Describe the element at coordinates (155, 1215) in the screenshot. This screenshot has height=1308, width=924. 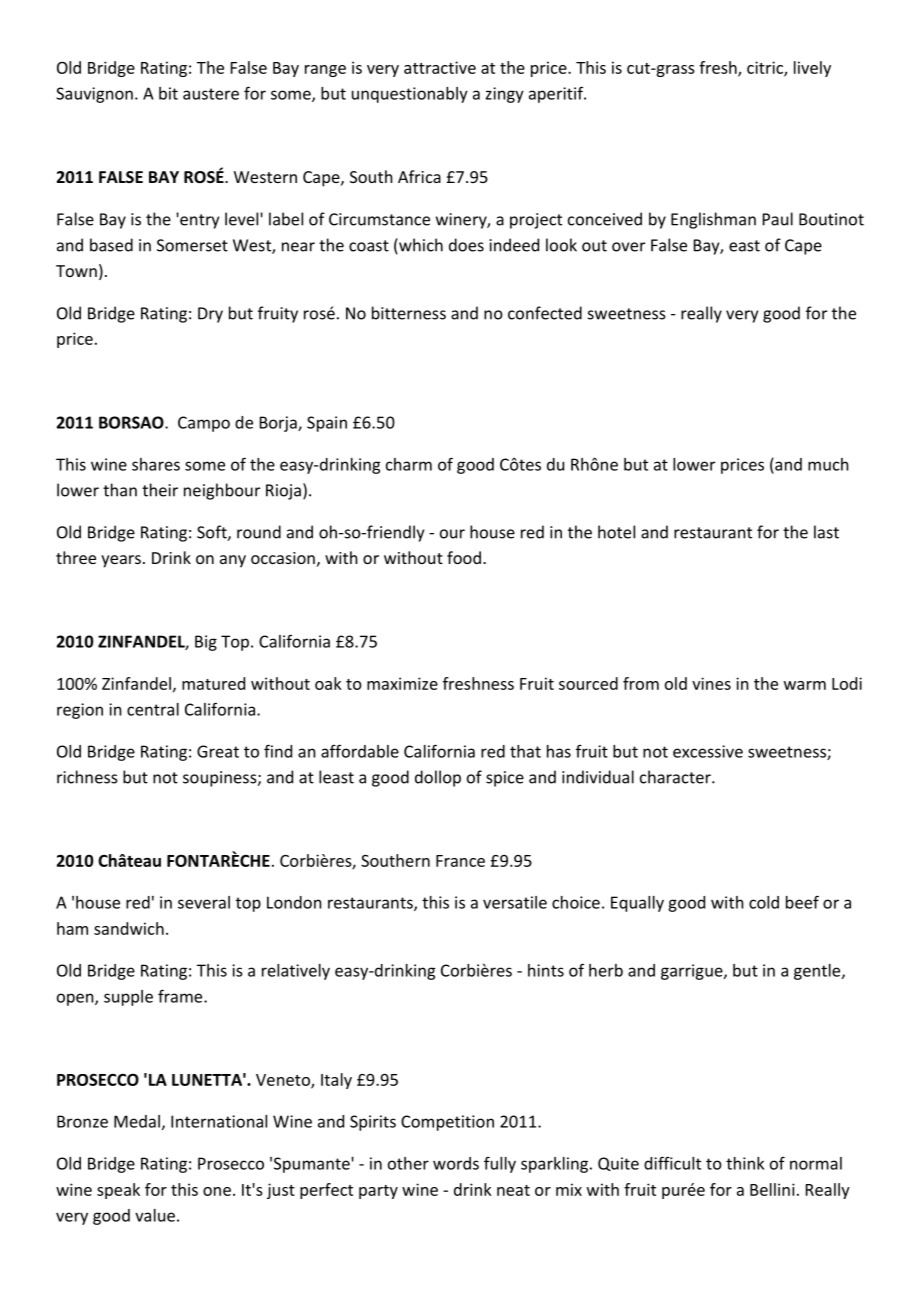
I see `value` at that location.
